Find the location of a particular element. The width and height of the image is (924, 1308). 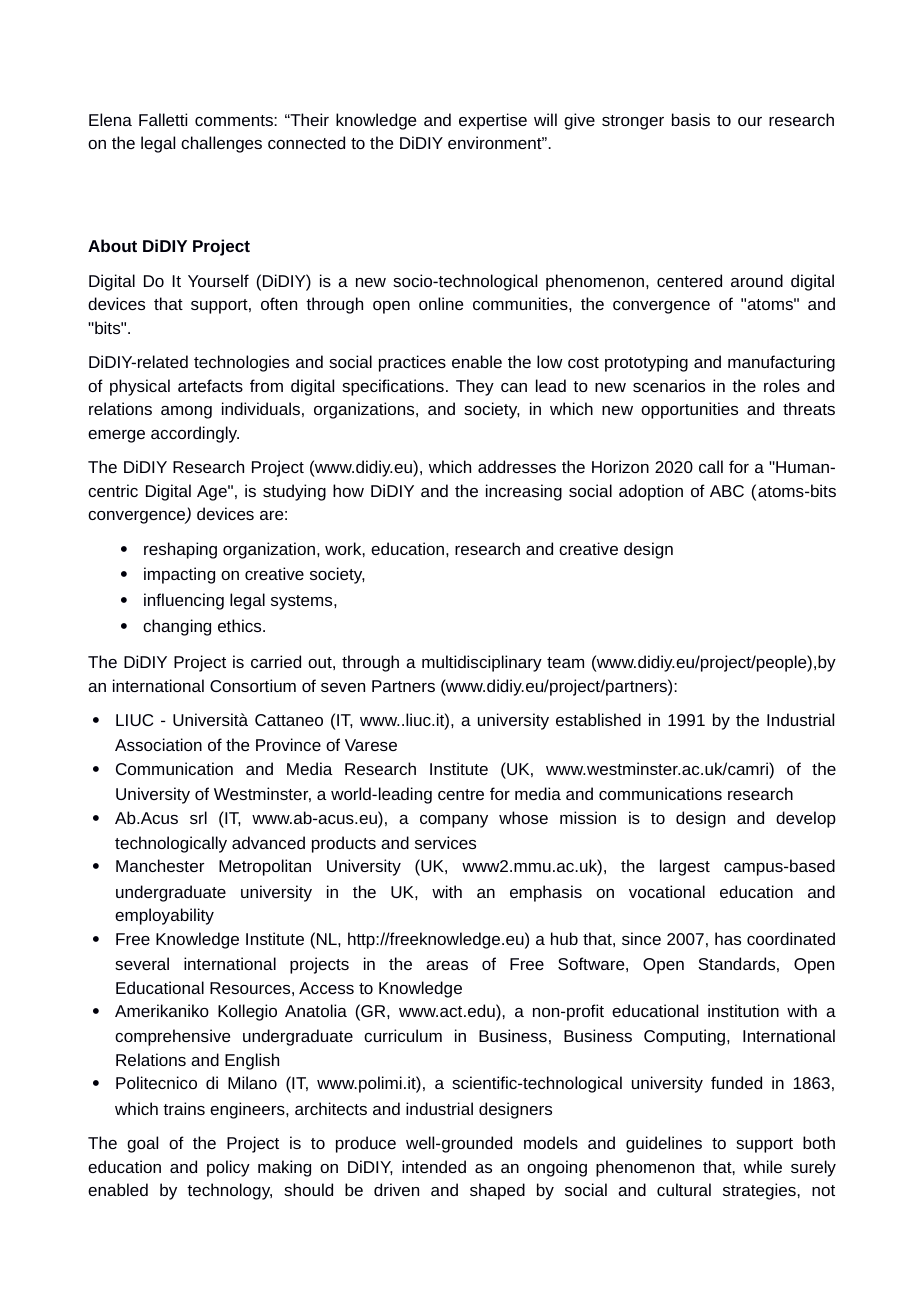

intended is located at coordinates (434, 1166).
